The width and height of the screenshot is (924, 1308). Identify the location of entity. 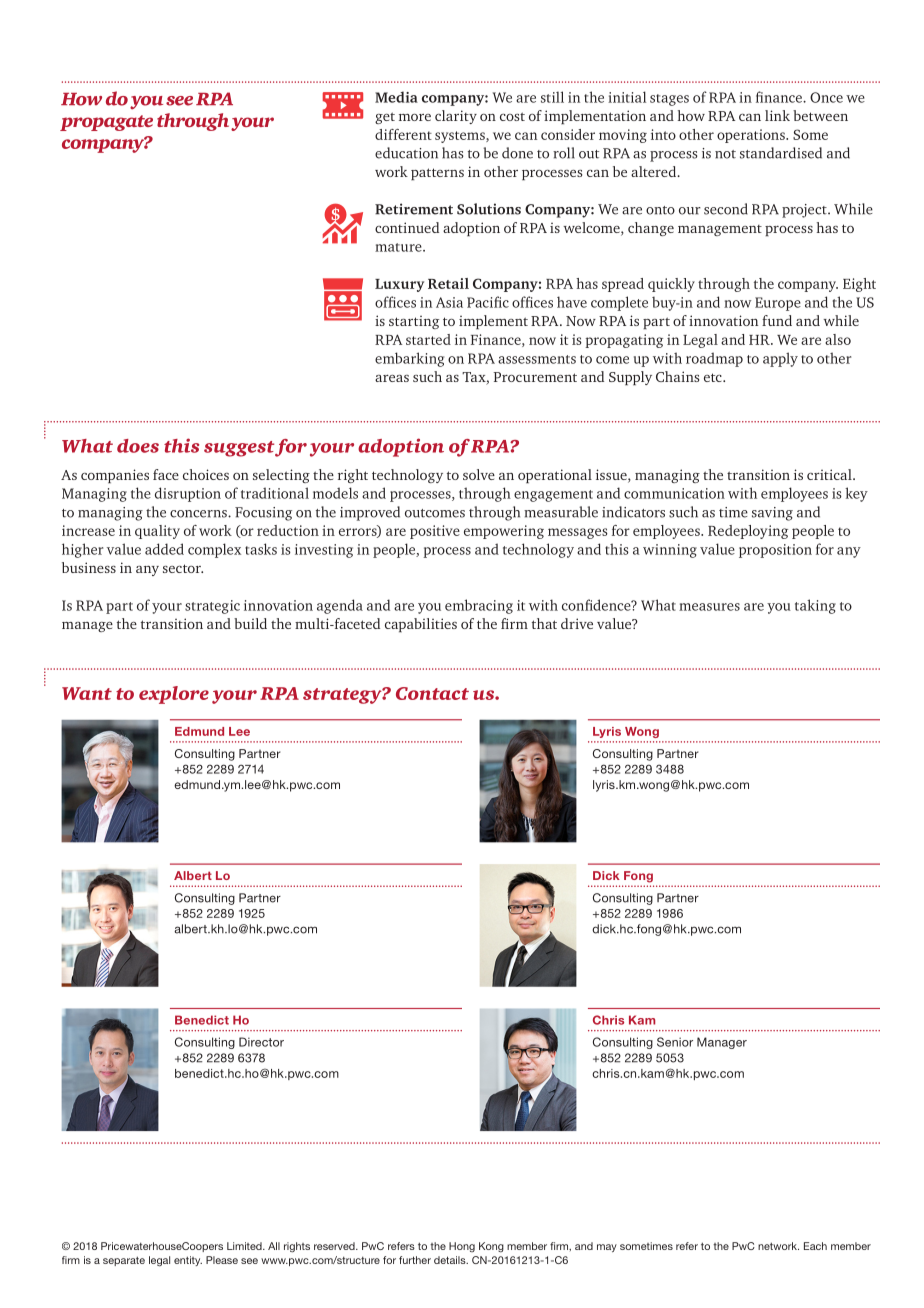
(188, 1261).
